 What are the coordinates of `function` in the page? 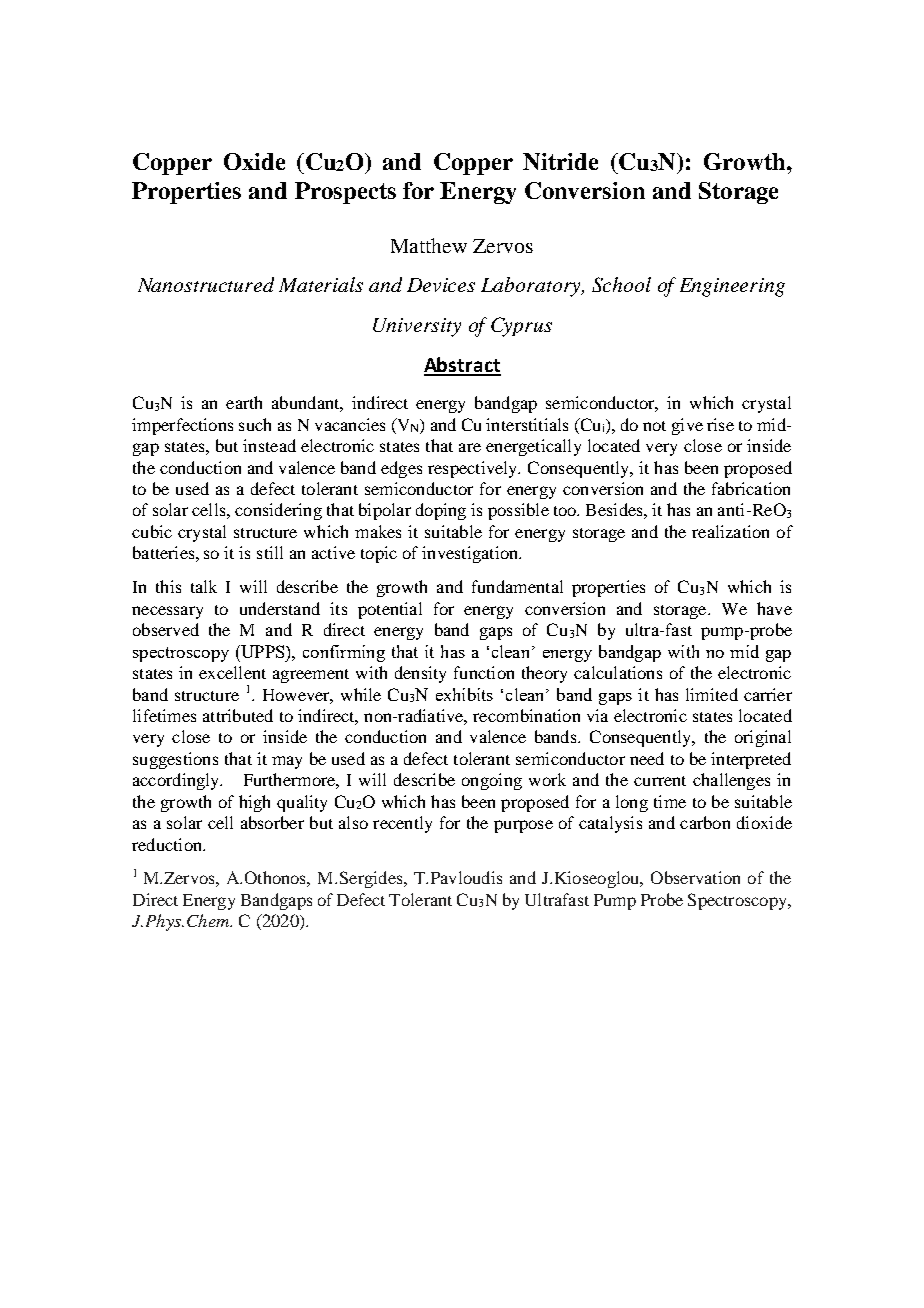 It's located at (484, 672).
